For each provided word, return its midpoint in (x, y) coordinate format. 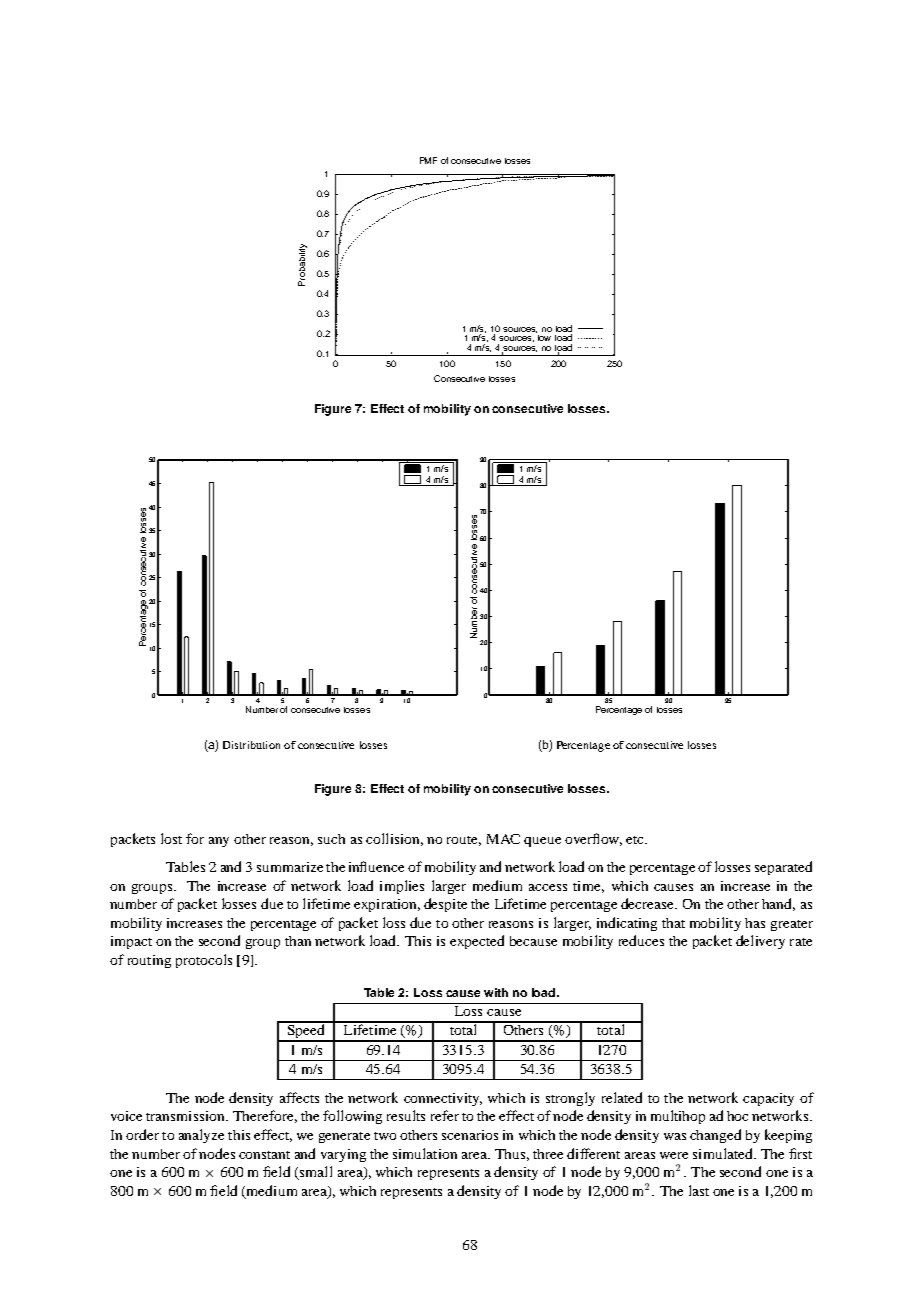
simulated (724, 1153)
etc (636, 840)
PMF (428, 160)
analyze (201, 1136)
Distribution (251, 745)
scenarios (470, 1135)
